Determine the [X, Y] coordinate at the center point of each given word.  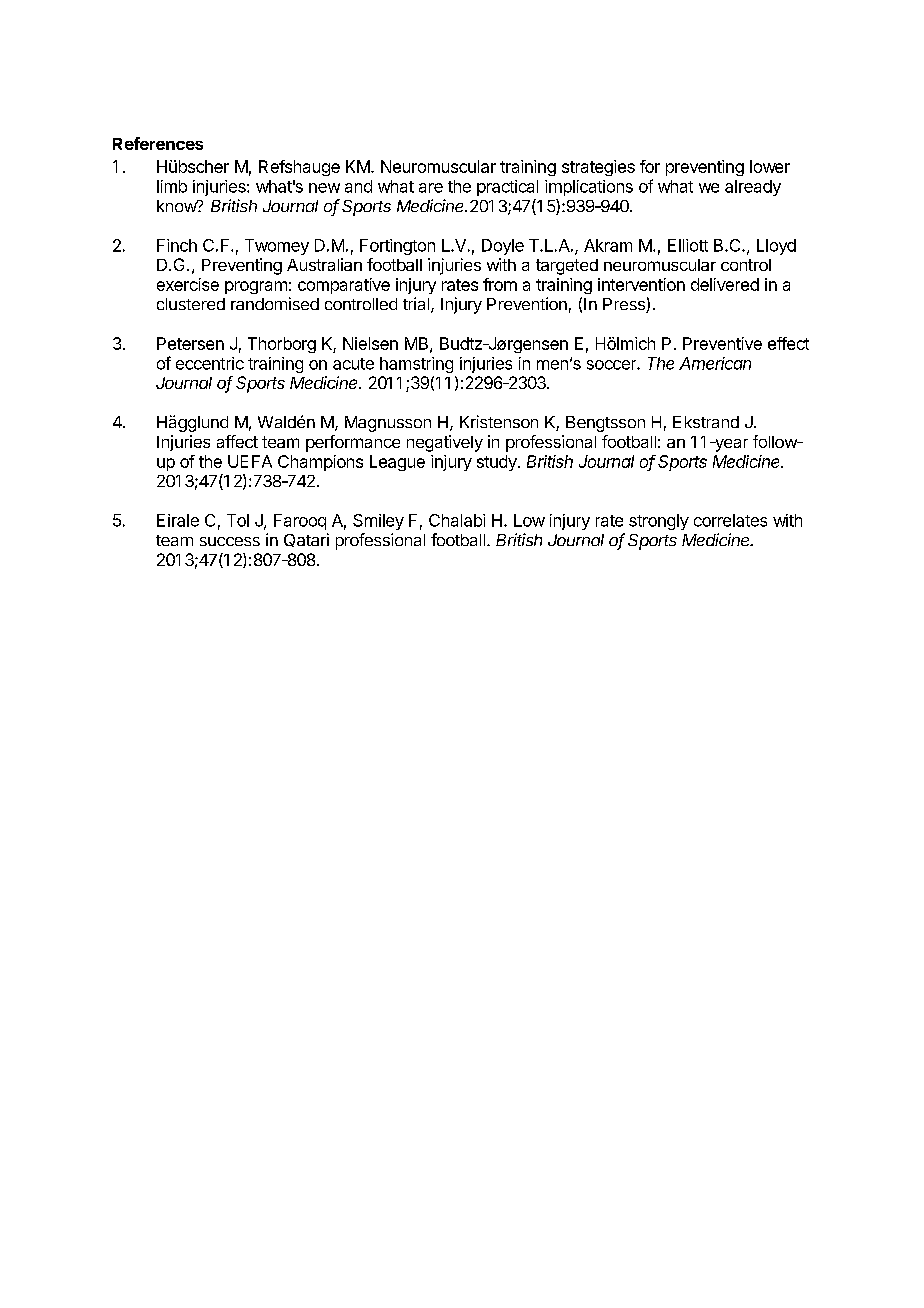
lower [770, 166]
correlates [730, 520]
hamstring [416, 365]
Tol [238, 520]
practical [507, 188]
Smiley [378, 522]
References [158, 143]
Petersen [190, 343]
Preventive [722, 343]
